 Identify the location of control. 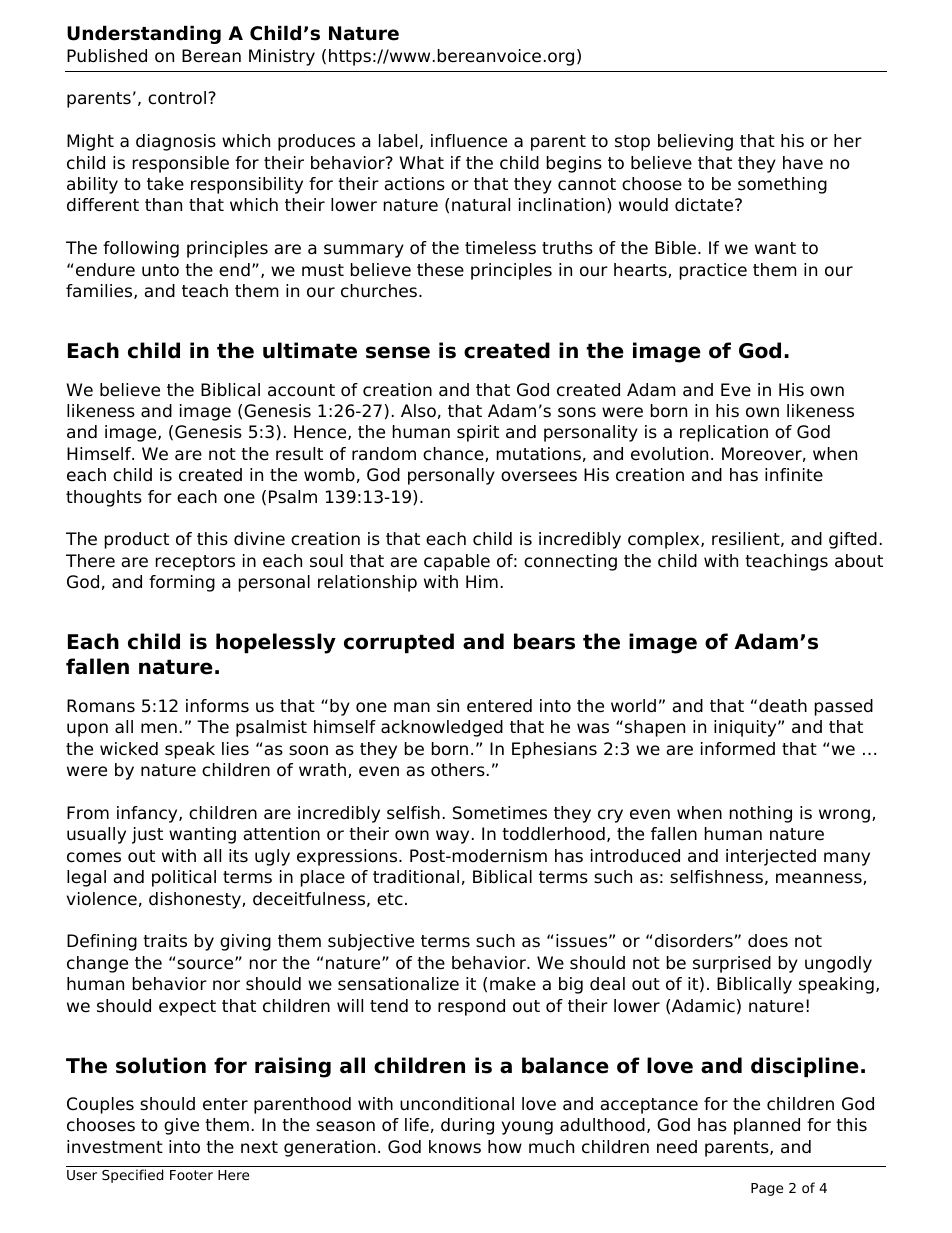
(177, 98).
